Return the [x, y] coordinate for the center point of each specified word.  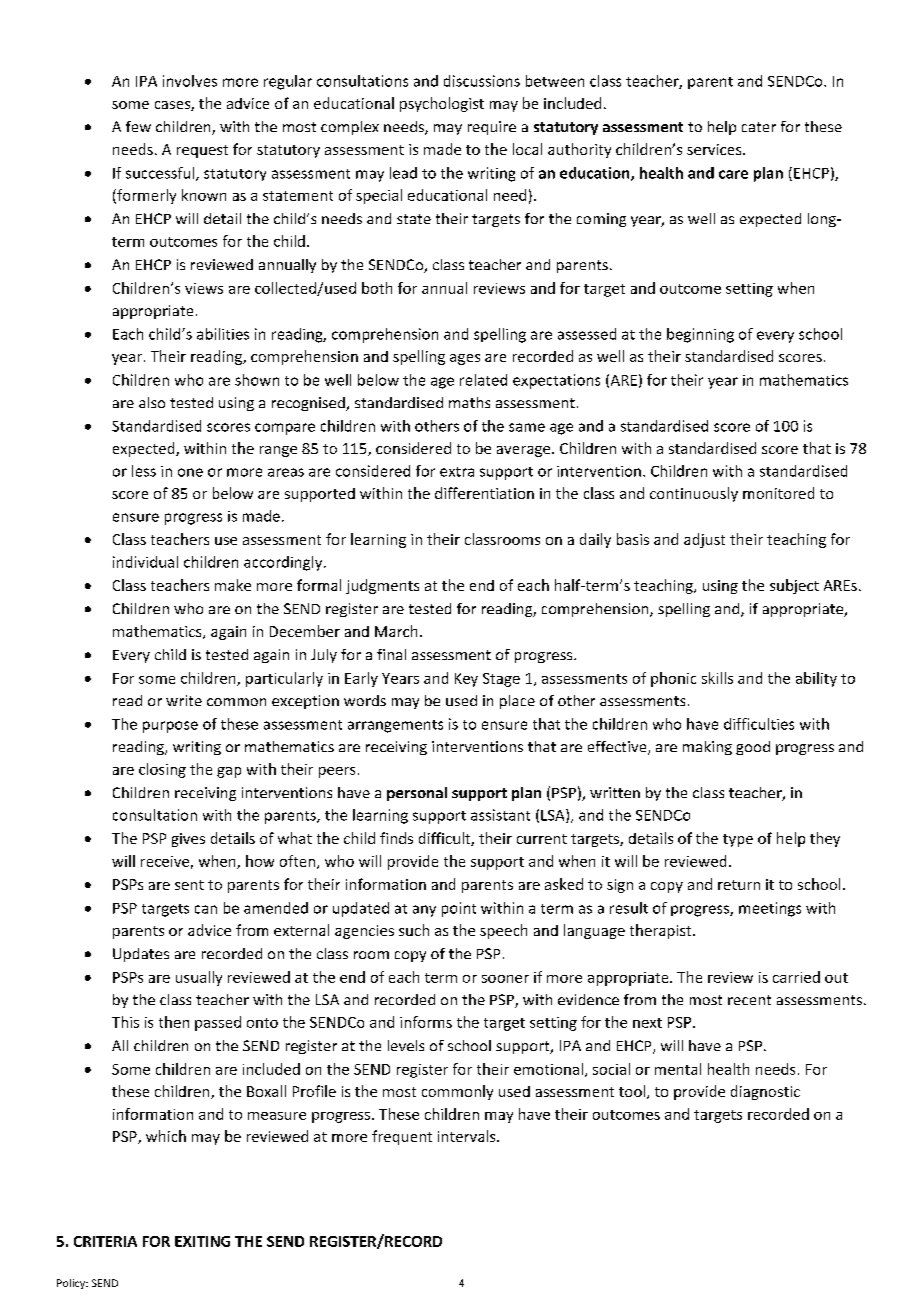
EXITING [202, 1241]
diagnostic [765, 1092]
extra [457, 472]
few [138, 126]
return [739, 885]
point [459, 909]
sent [189, 885]
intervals [468, 1136]
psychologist [442, 104]
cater [759, 127]
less [144, 471]
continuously [694, 494]
